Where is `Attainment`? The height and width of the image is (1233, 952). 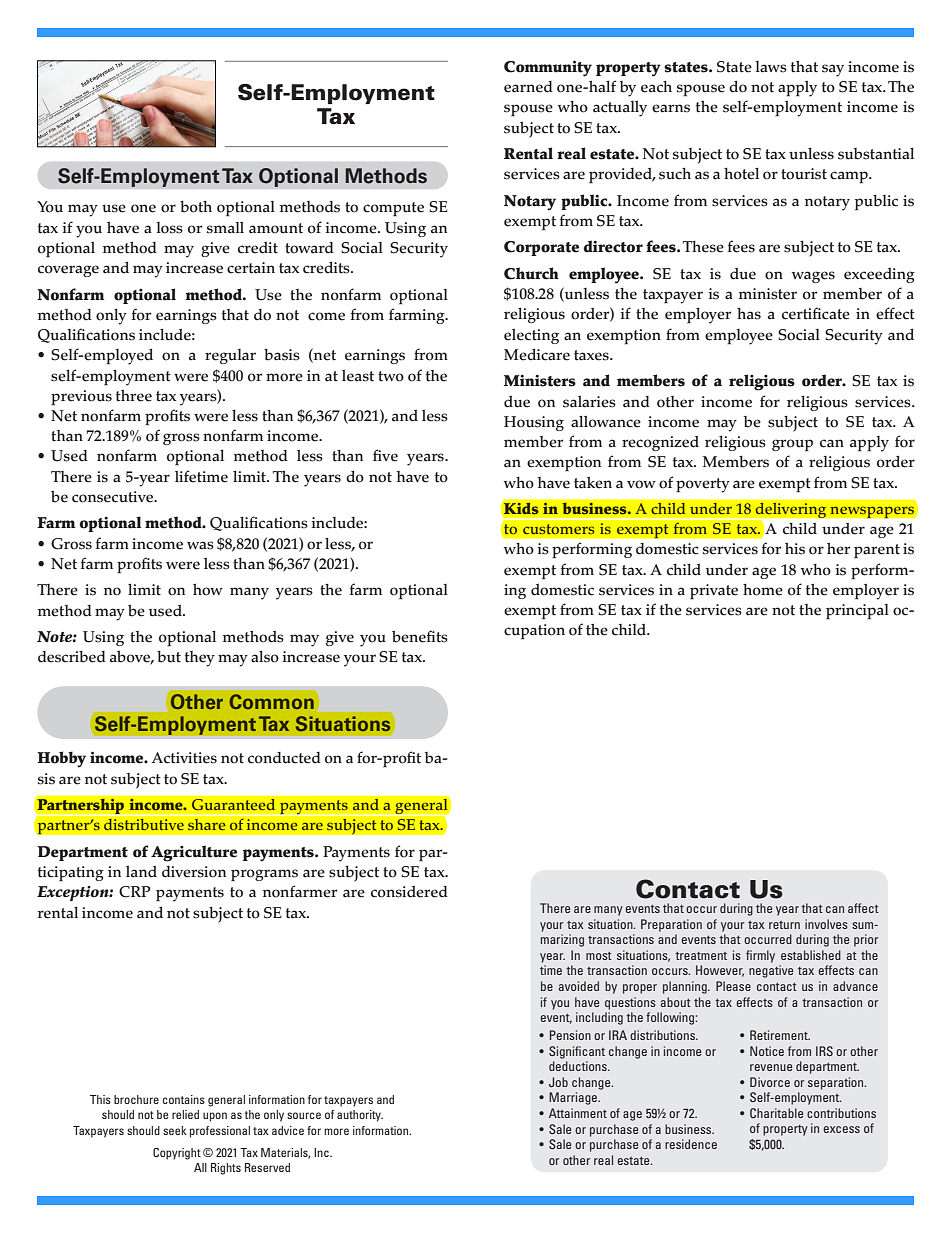
Attainment is located at coordinates (578, 1113).
